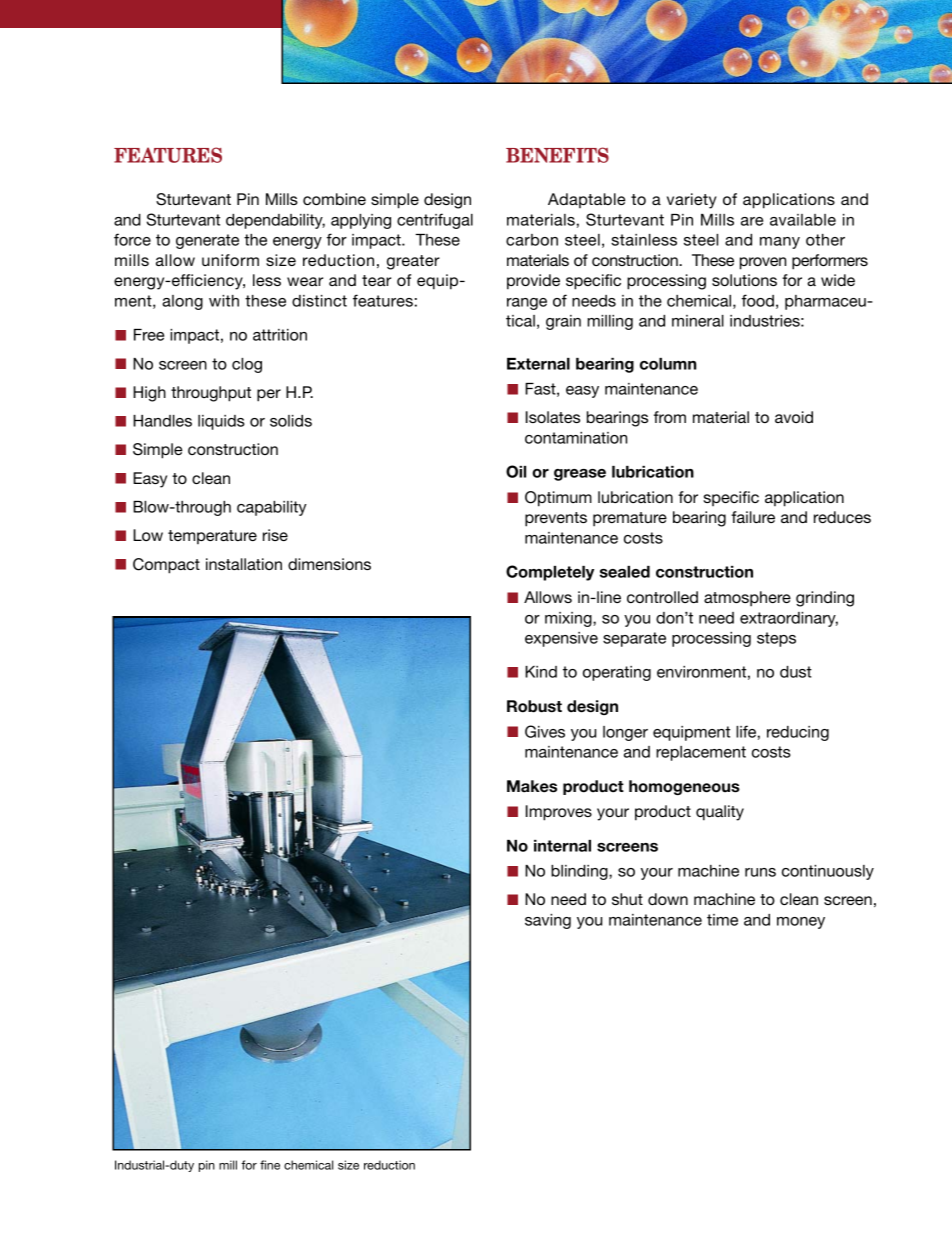 This screenshot has width=952, height=1233. What do you see at coordinates (212, 537) in the screenshot?
I see `temperature` at bounding box center [212, 537].
